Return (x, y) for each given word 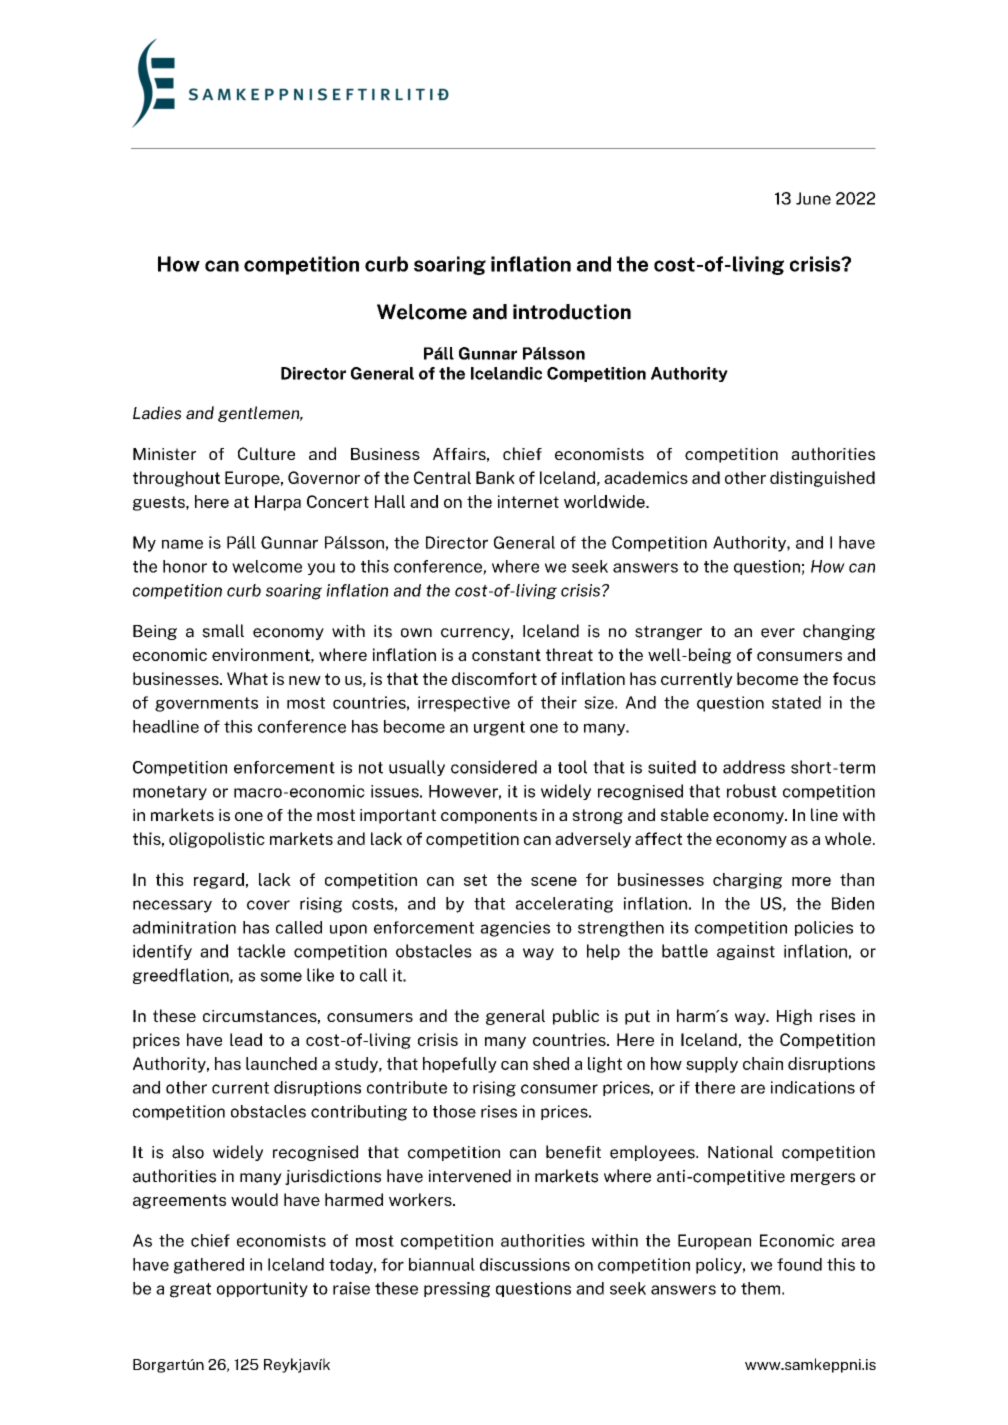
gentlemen (260, 414)
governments (206, 704)
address (754, 767)
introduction (572, 312)
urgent (499, 728)
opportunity (262, 1289)
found (799, 1264)
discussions (525, 1264)
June (813, 198)
